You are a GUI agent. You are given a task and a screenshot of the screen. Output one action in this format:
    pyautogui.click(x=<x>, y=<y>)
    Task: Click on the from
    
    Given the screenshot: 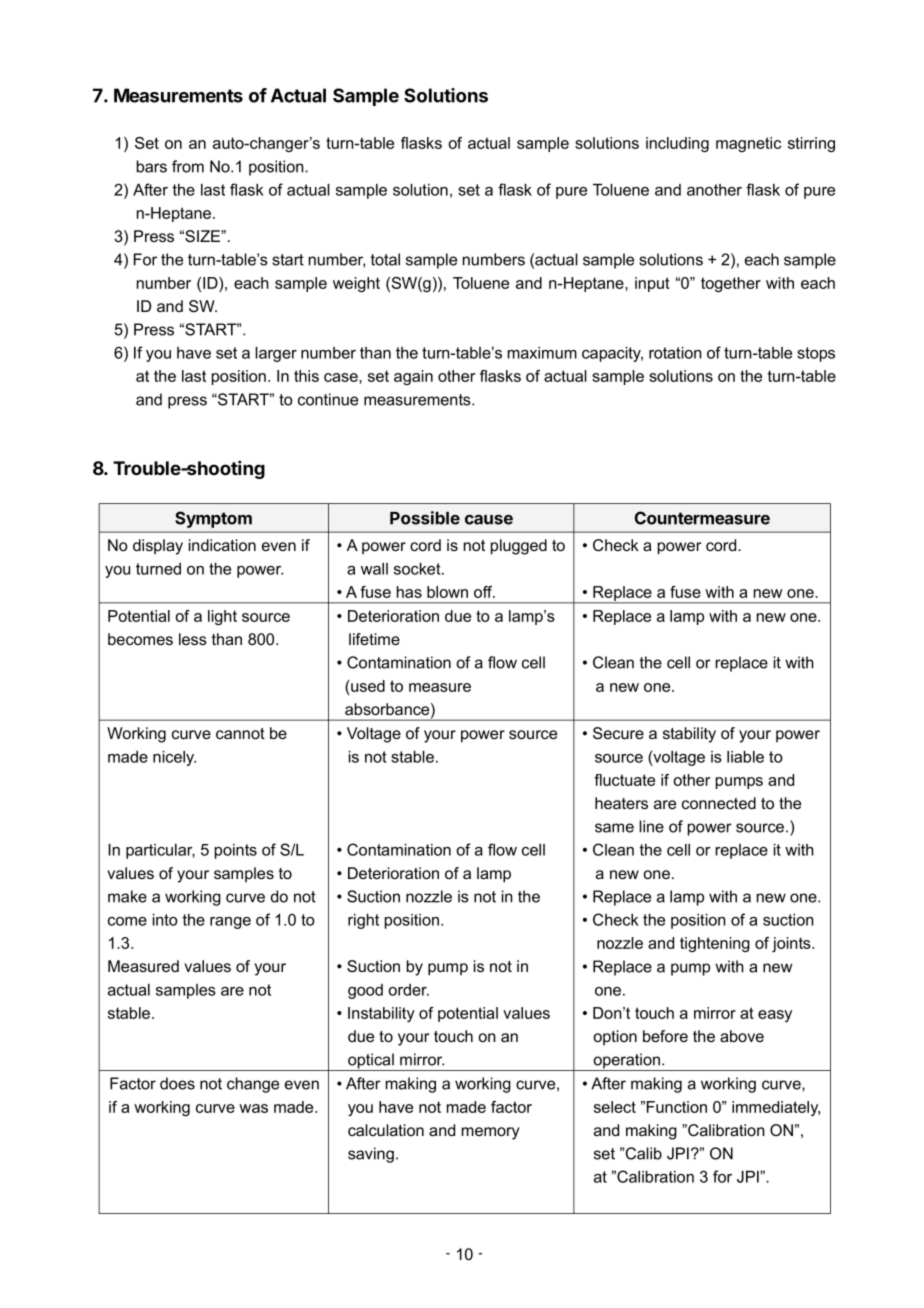 What is the action you would take?
    pyautogui.click(x=188, y=166)
